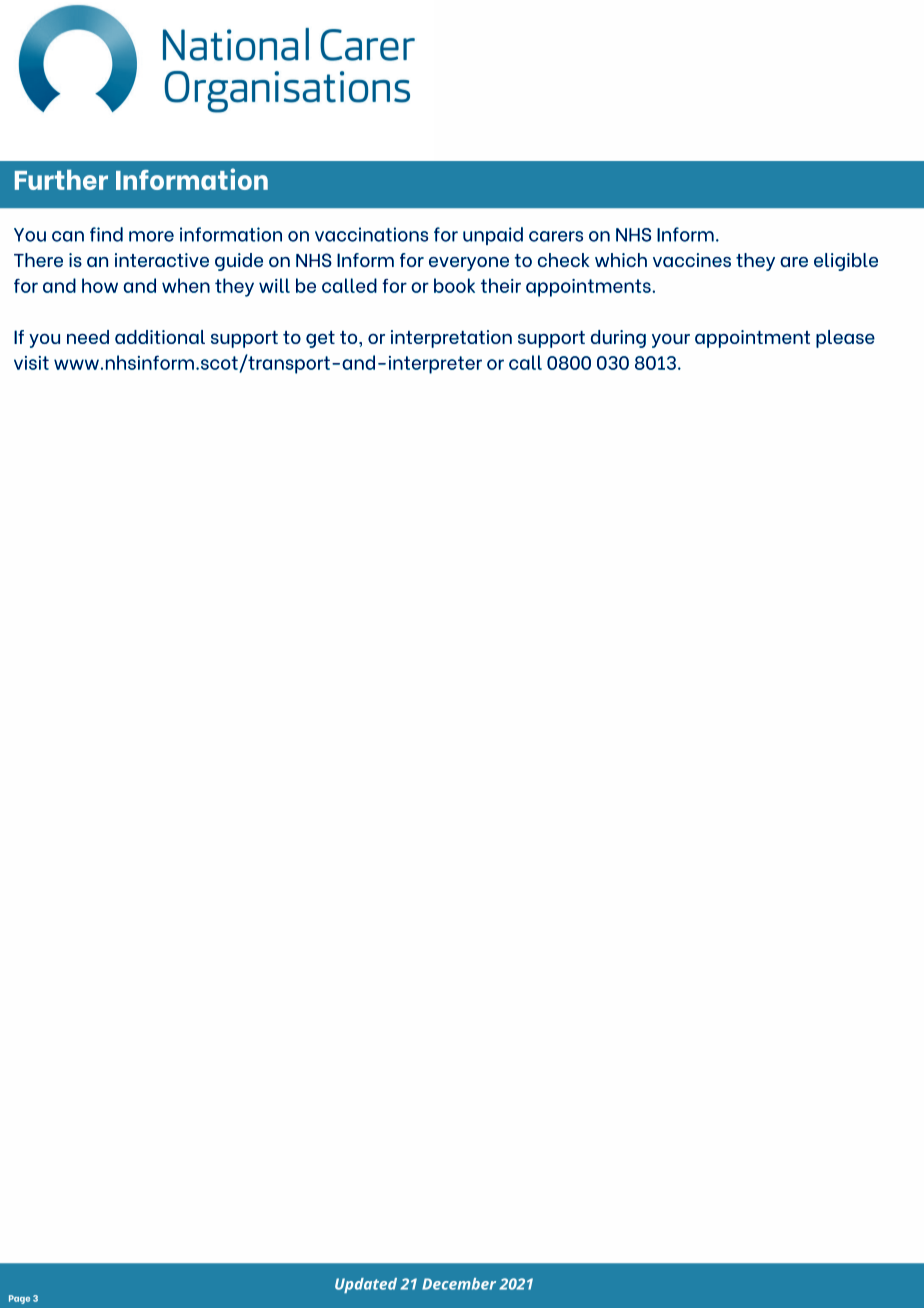 This page has height=1308, width=924. I want to click on Updated, so click(366, 1285).
